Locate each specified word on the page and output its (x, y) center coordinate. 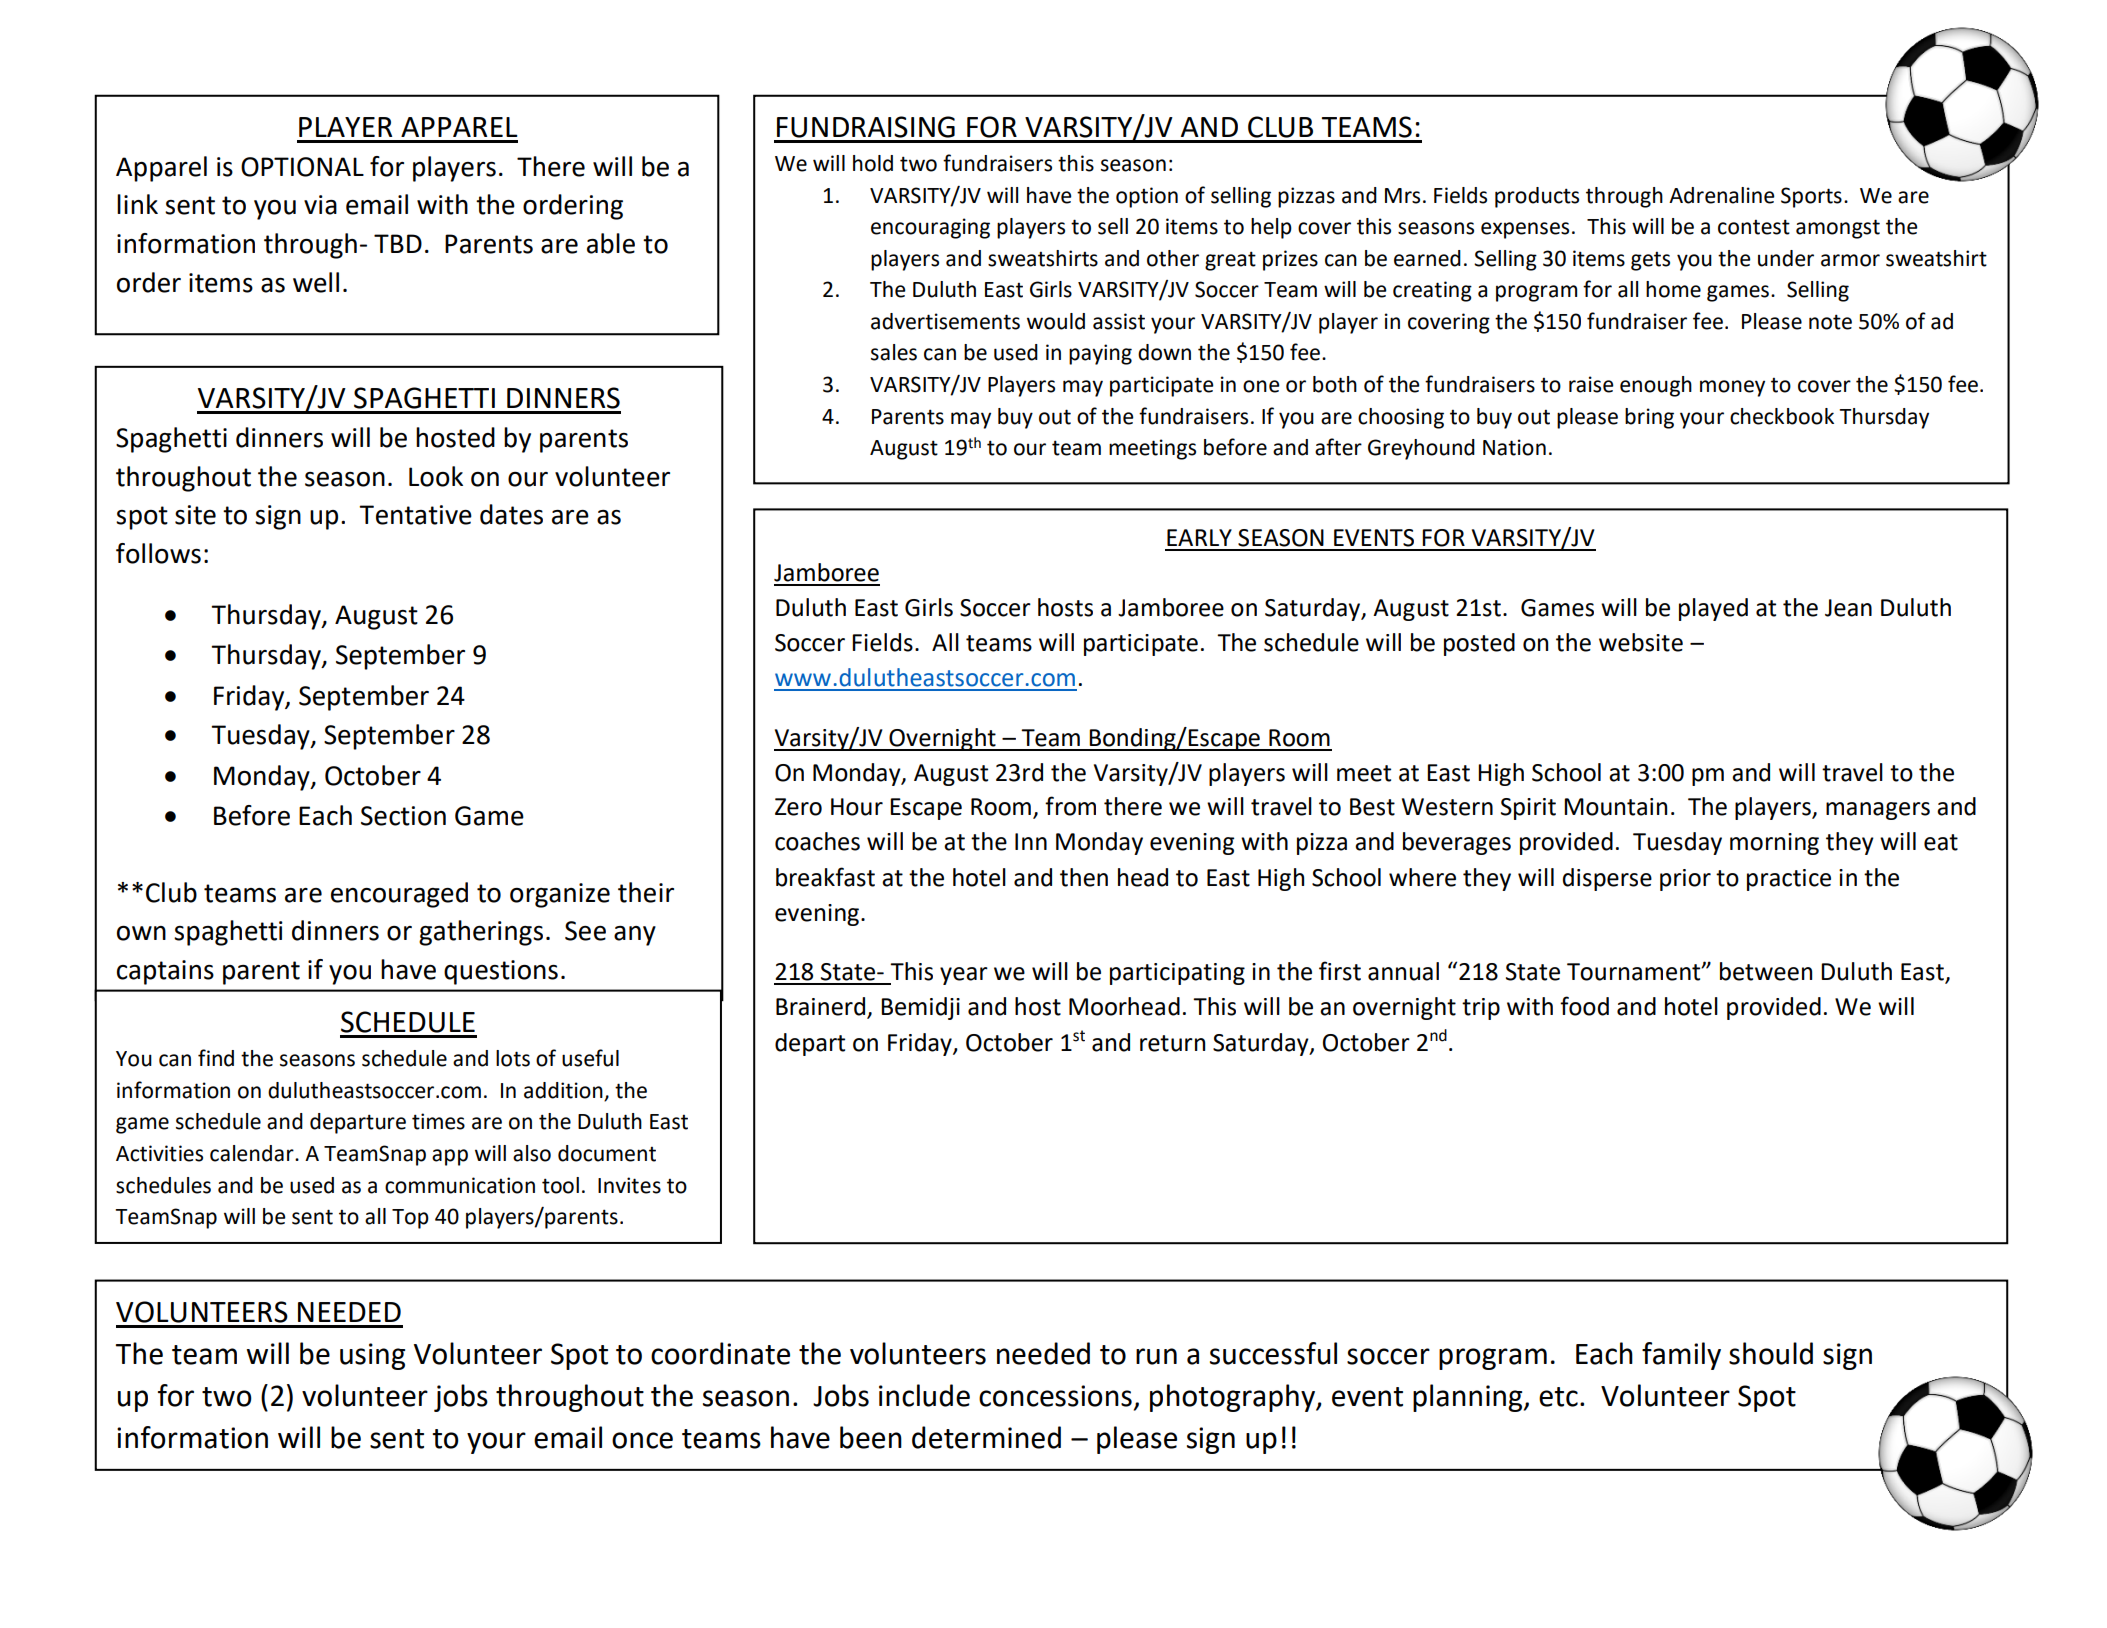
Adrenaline (1722, 195)
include (924, 1395)
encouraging (930, 228)
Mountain (1615, 807)
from (1070, 806)
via (320, 205)
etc (1558, 1397)
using (372, 1356)
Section (403, 816)
